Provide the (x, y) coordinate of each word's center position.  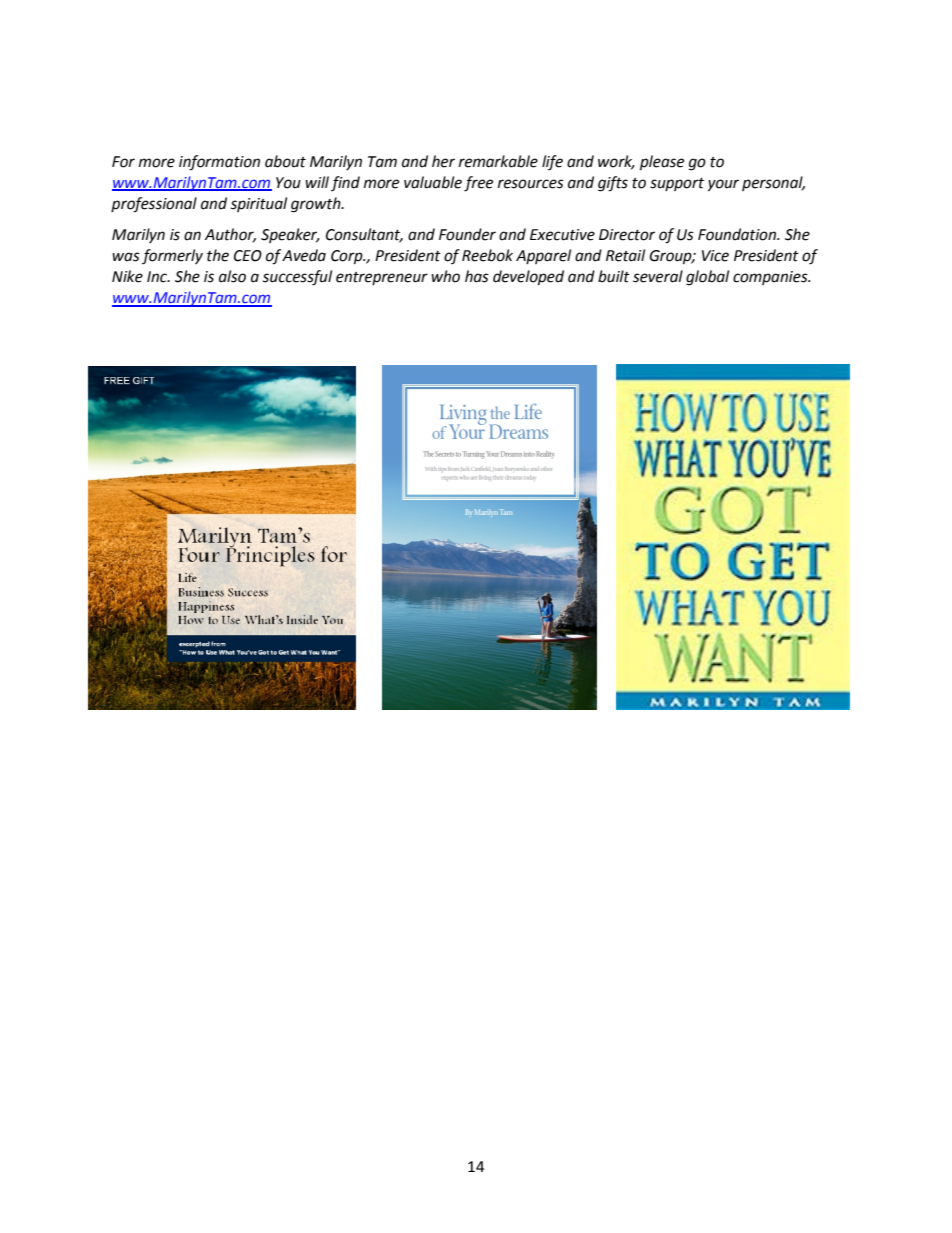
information (219, 163)
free (478, 184)
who (445, 276)
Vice (715, 256)
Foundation (738, 234)
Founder (467, 234)
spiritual (259, 204)
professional (154, 205)
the (218, 255)
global (707, 278)
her (443, 161)
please (662, 163)
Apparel (543, 256)
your (723, 185)
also (232, 276)
